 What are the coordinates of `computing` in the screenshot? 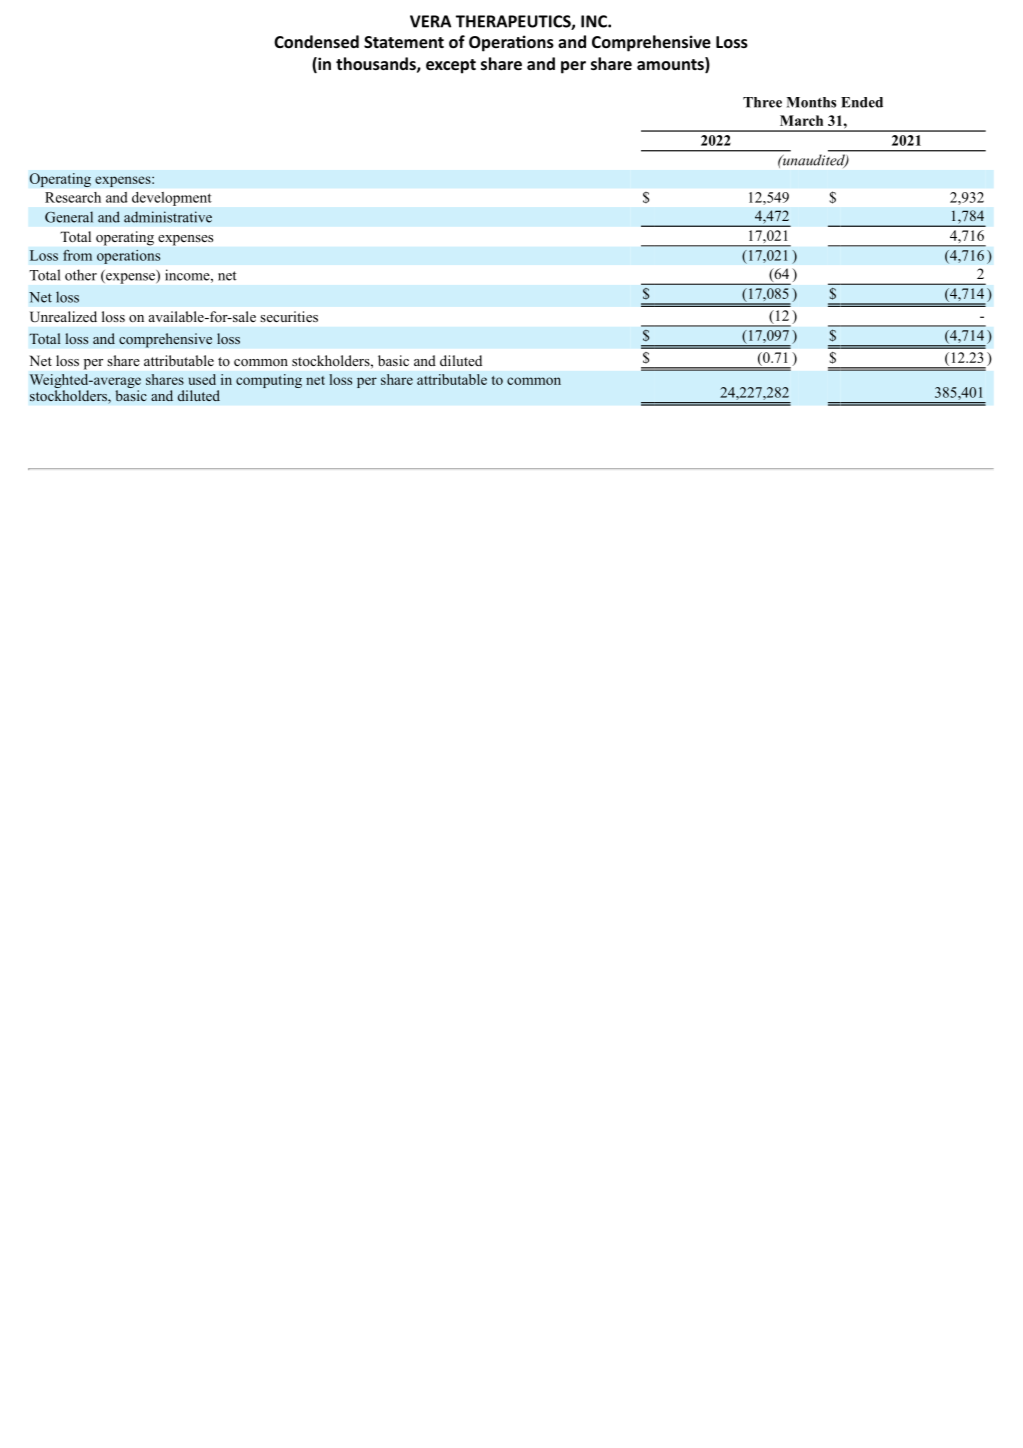 It's located at (269, 381).
